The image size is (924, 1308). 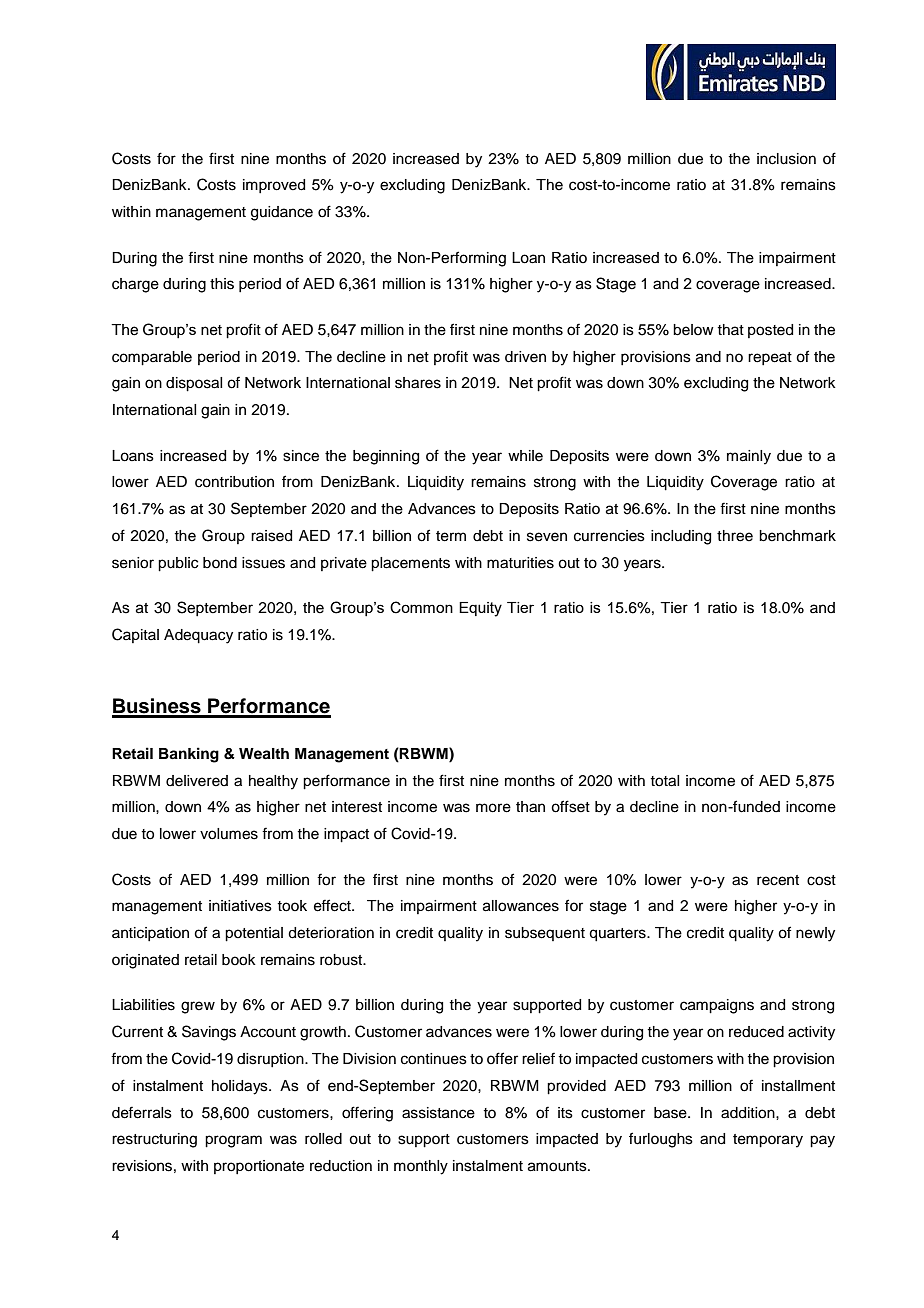 I want to click on three, so click(x=735, y=536).
